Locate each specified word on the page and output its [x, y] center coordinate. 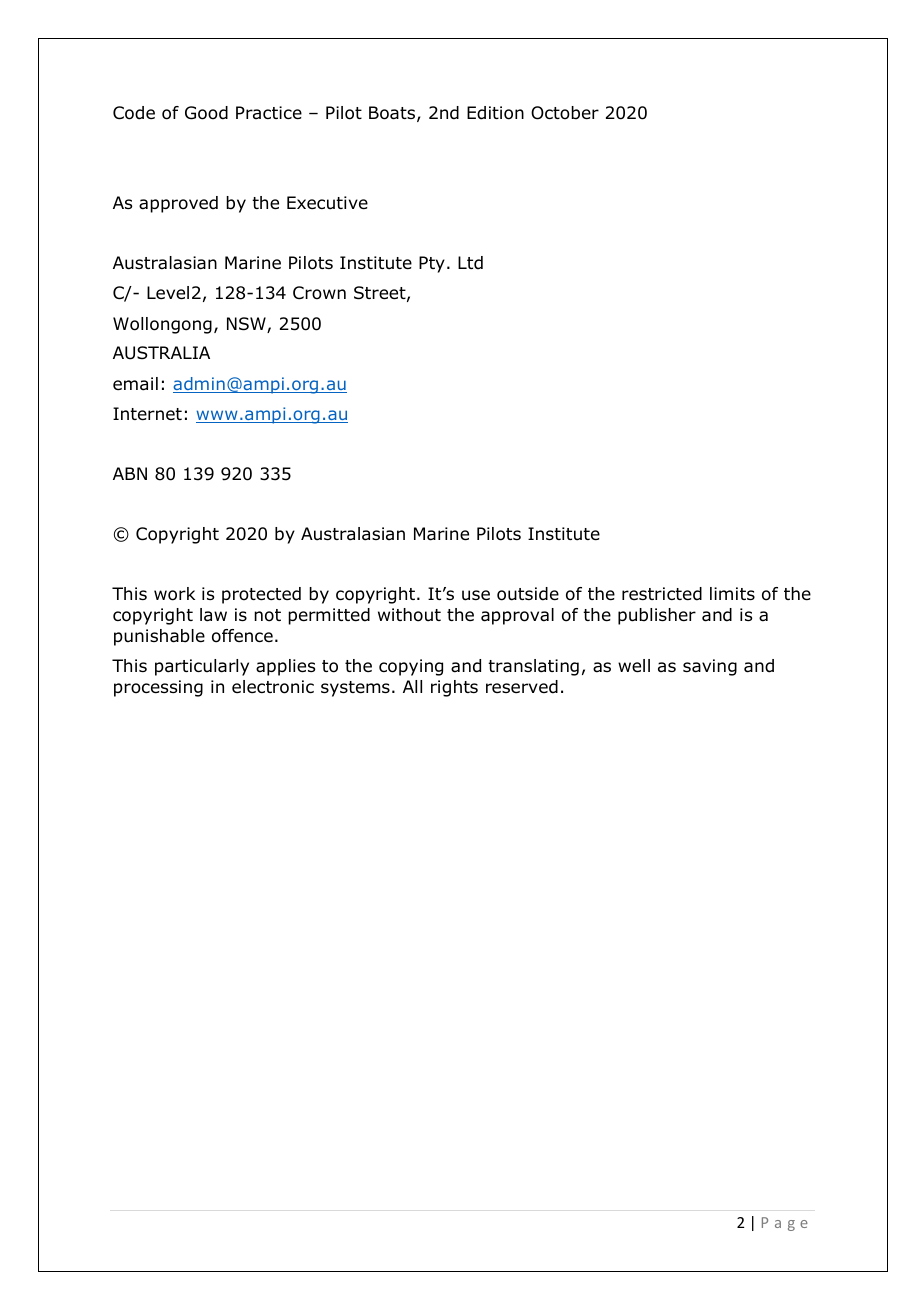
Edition [495, 113]
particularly [202, 667]
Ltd [470, 263]
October [565, 113]
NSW [247, 325]
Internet [147, 414]
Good [206, 113]
